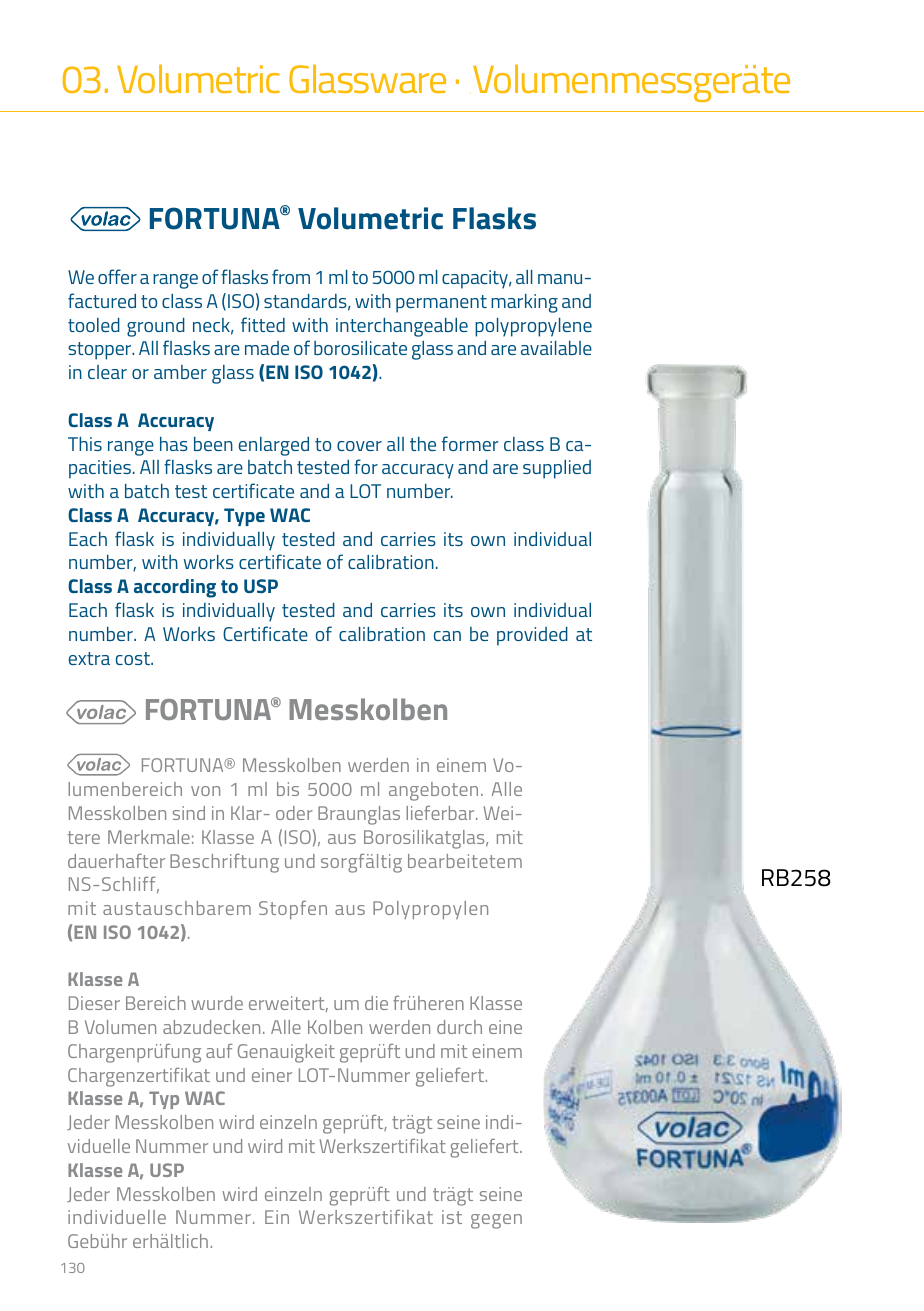 The height and width of the image is (1311, 924). Describe the element at coordinates (156, 327) in the image. I see `ground` at that location.
